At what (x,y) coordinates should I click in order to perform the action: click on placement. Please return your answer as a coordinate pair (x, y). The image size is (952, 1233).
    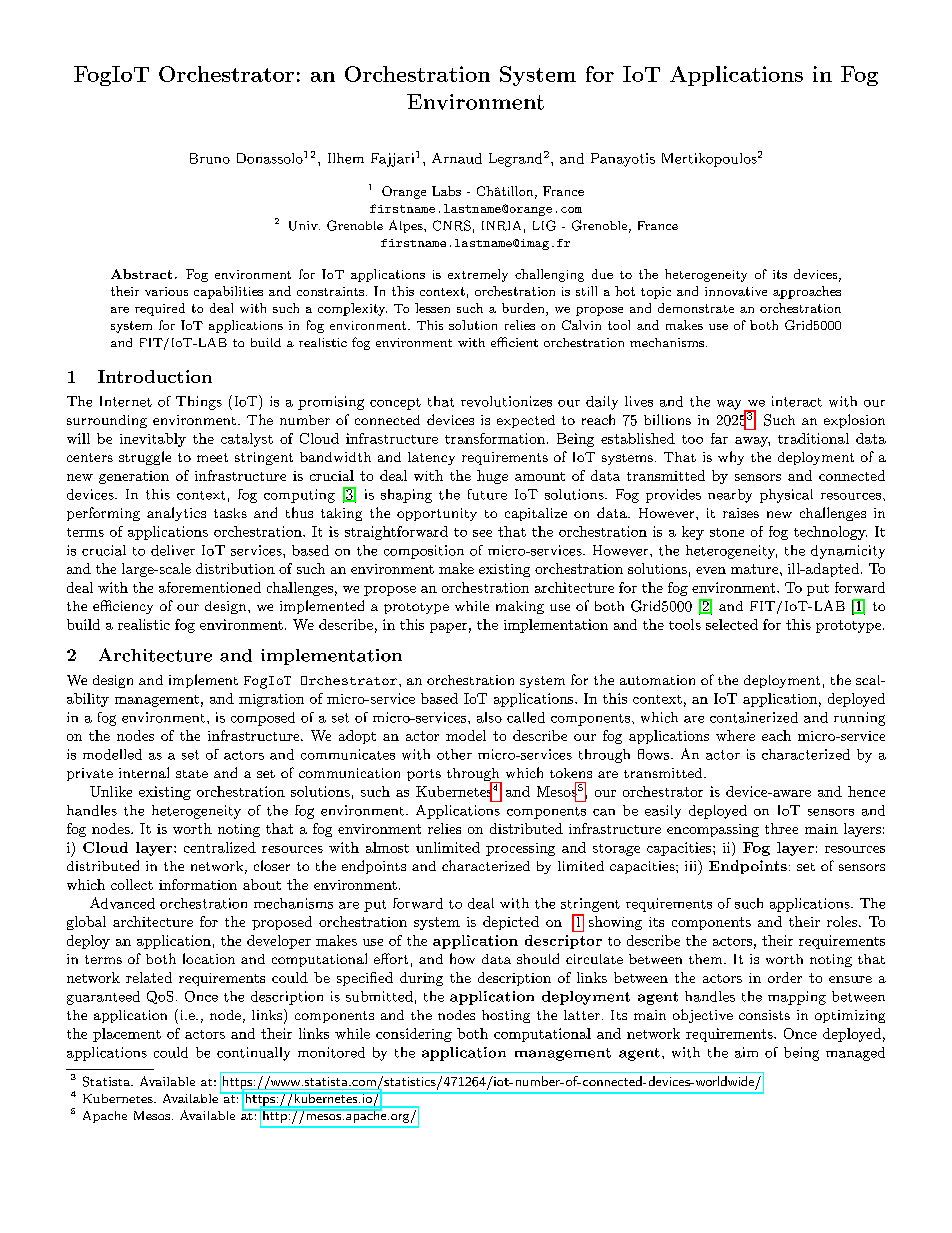
    Looking at the image, I should click on (127, 1035).
